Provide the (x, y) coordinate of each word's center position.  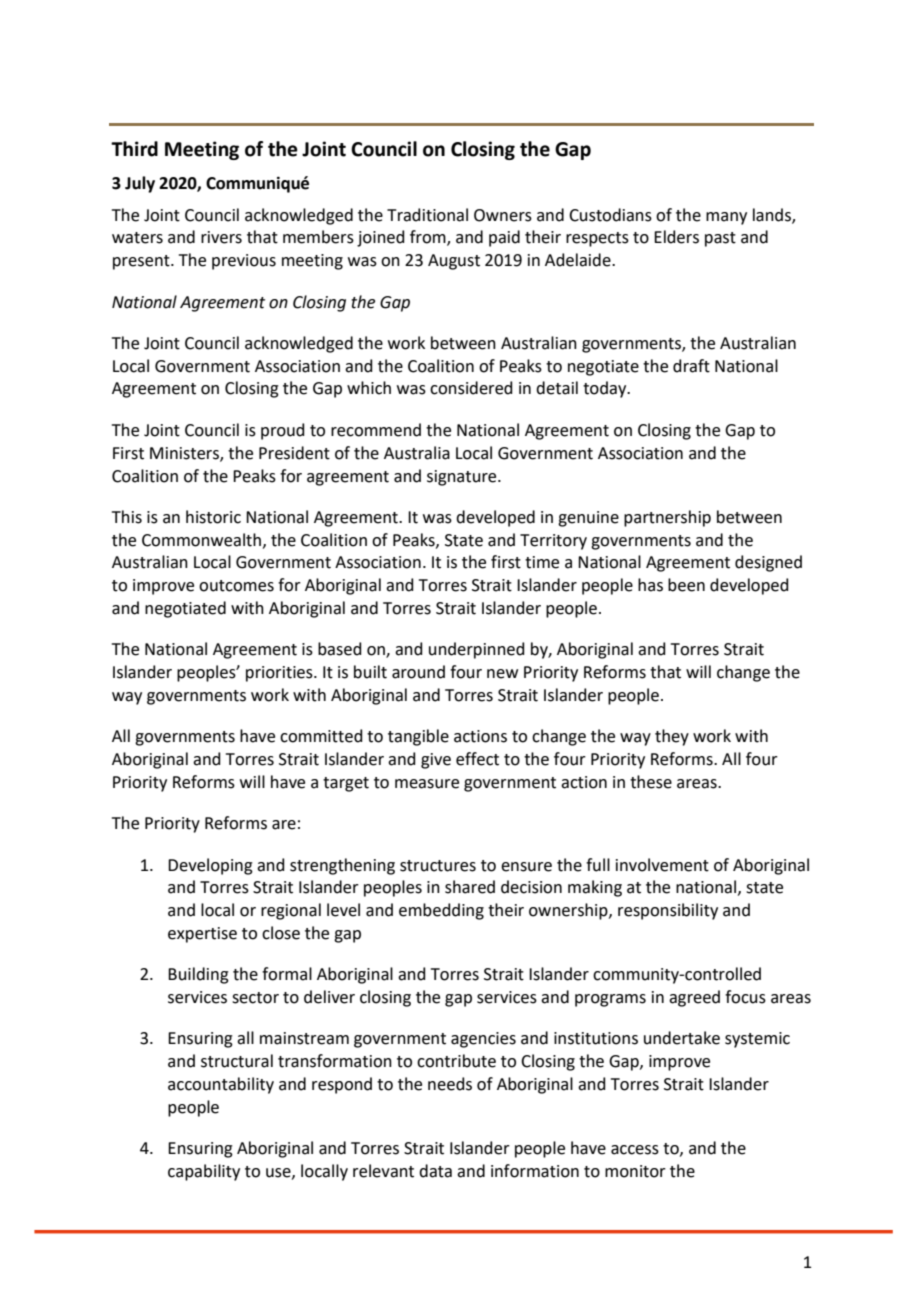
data (435, 1171)
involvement (662, 865)
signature (463, 478)
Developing (210, 866)
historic (213, 517)
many (726, 218)
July (140, 184)
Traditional (427, 215)
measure (427, 784)
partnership (667, 518)
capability (204, 1172)
